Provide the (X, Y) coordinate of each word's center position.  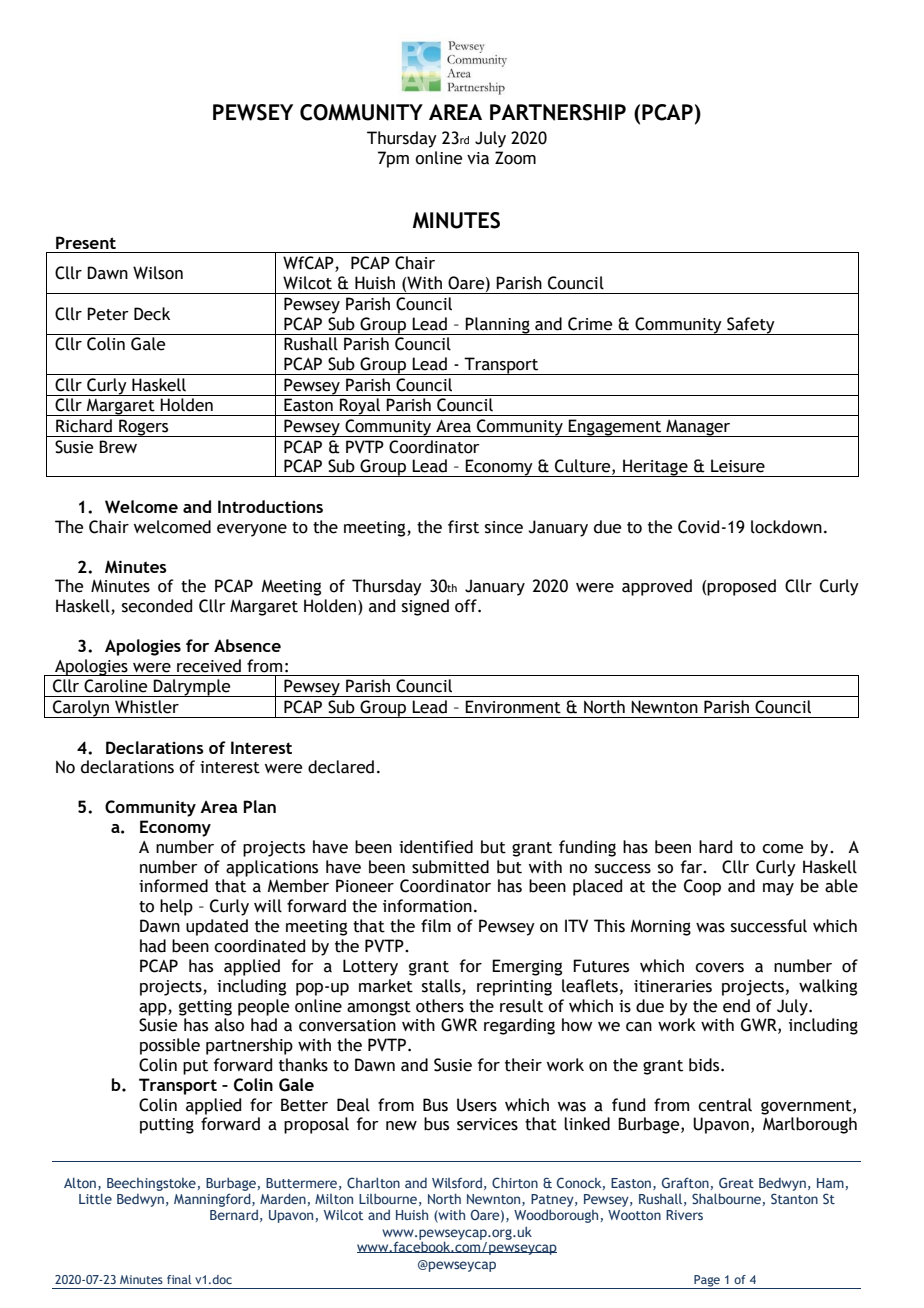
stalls (441, 986)
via (478, 158)
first (463, 527)
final (179, 1279)
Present (86, 242)
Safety (751, 326)
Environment (513, 707)
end (736, 1006)
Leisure (738, 466)
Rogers (144, 428)
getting (205, 1008)
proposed (741, 587)
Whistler (147, 707)
